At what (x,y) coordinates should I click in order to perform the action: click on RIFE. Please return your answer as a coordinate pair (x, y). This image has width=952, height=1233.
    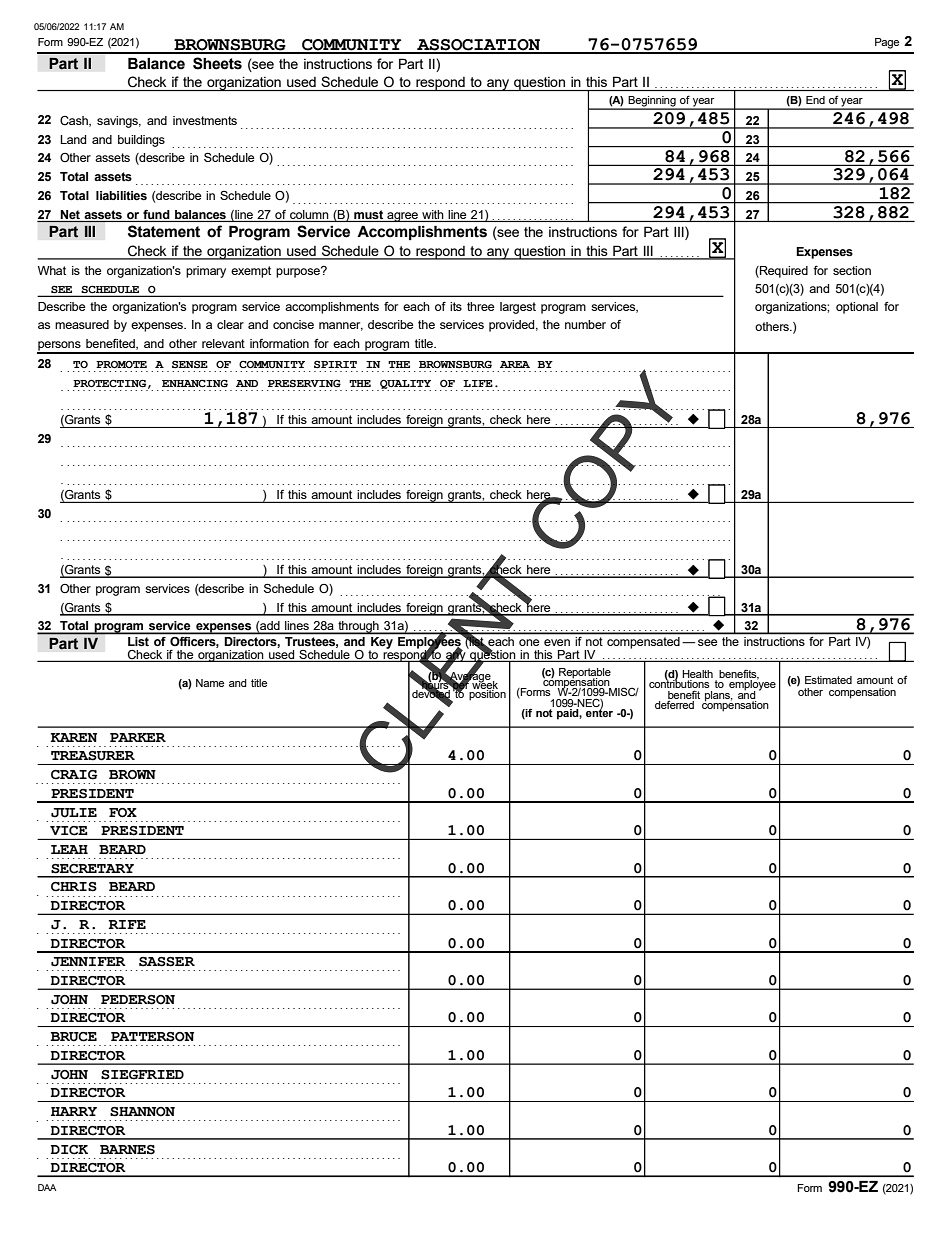
    Looking at the image, I should click on (127, 924).
